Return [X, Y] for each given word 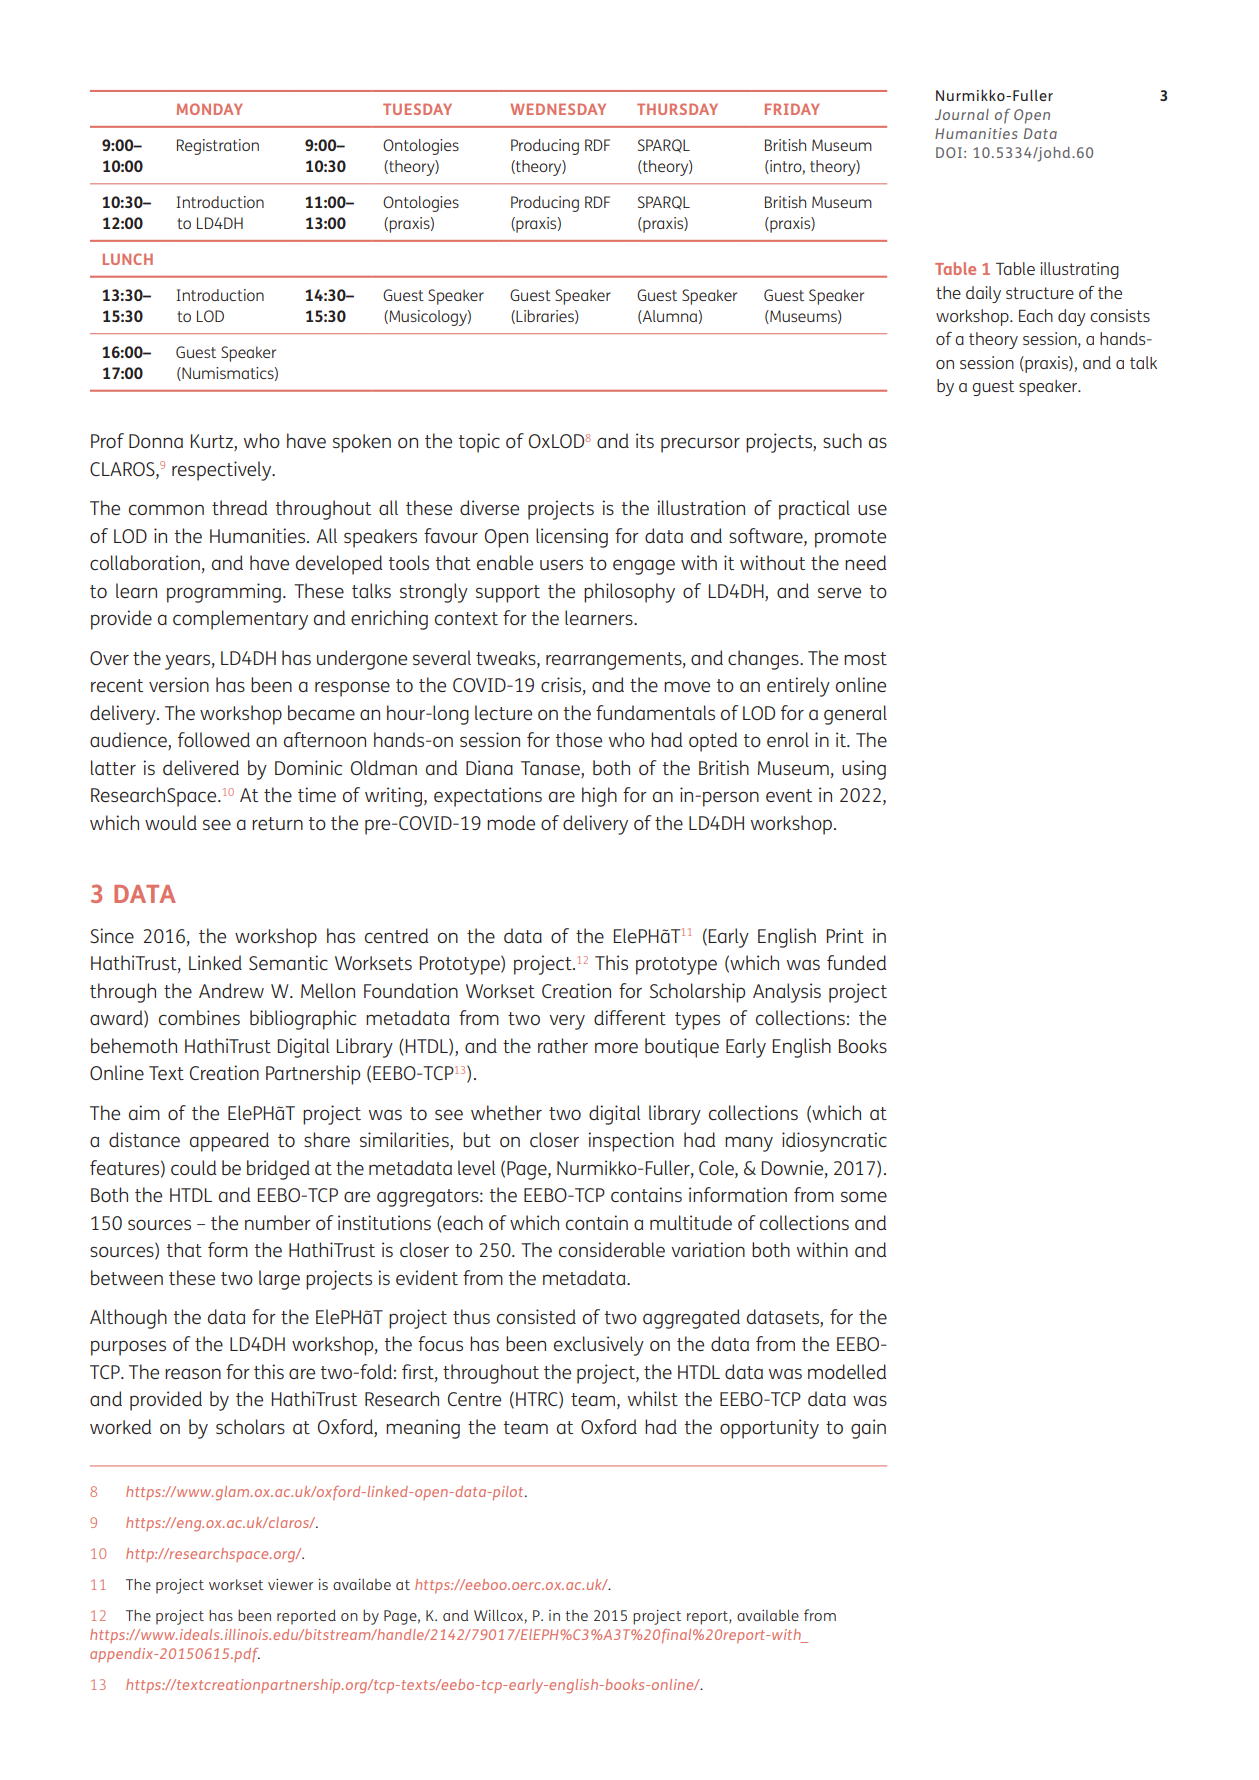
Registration [218, 147]
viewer [290, 1584]
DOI [949, 152]
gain [868, 1429]
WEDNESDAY [558, 109]
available [768, 1615]
